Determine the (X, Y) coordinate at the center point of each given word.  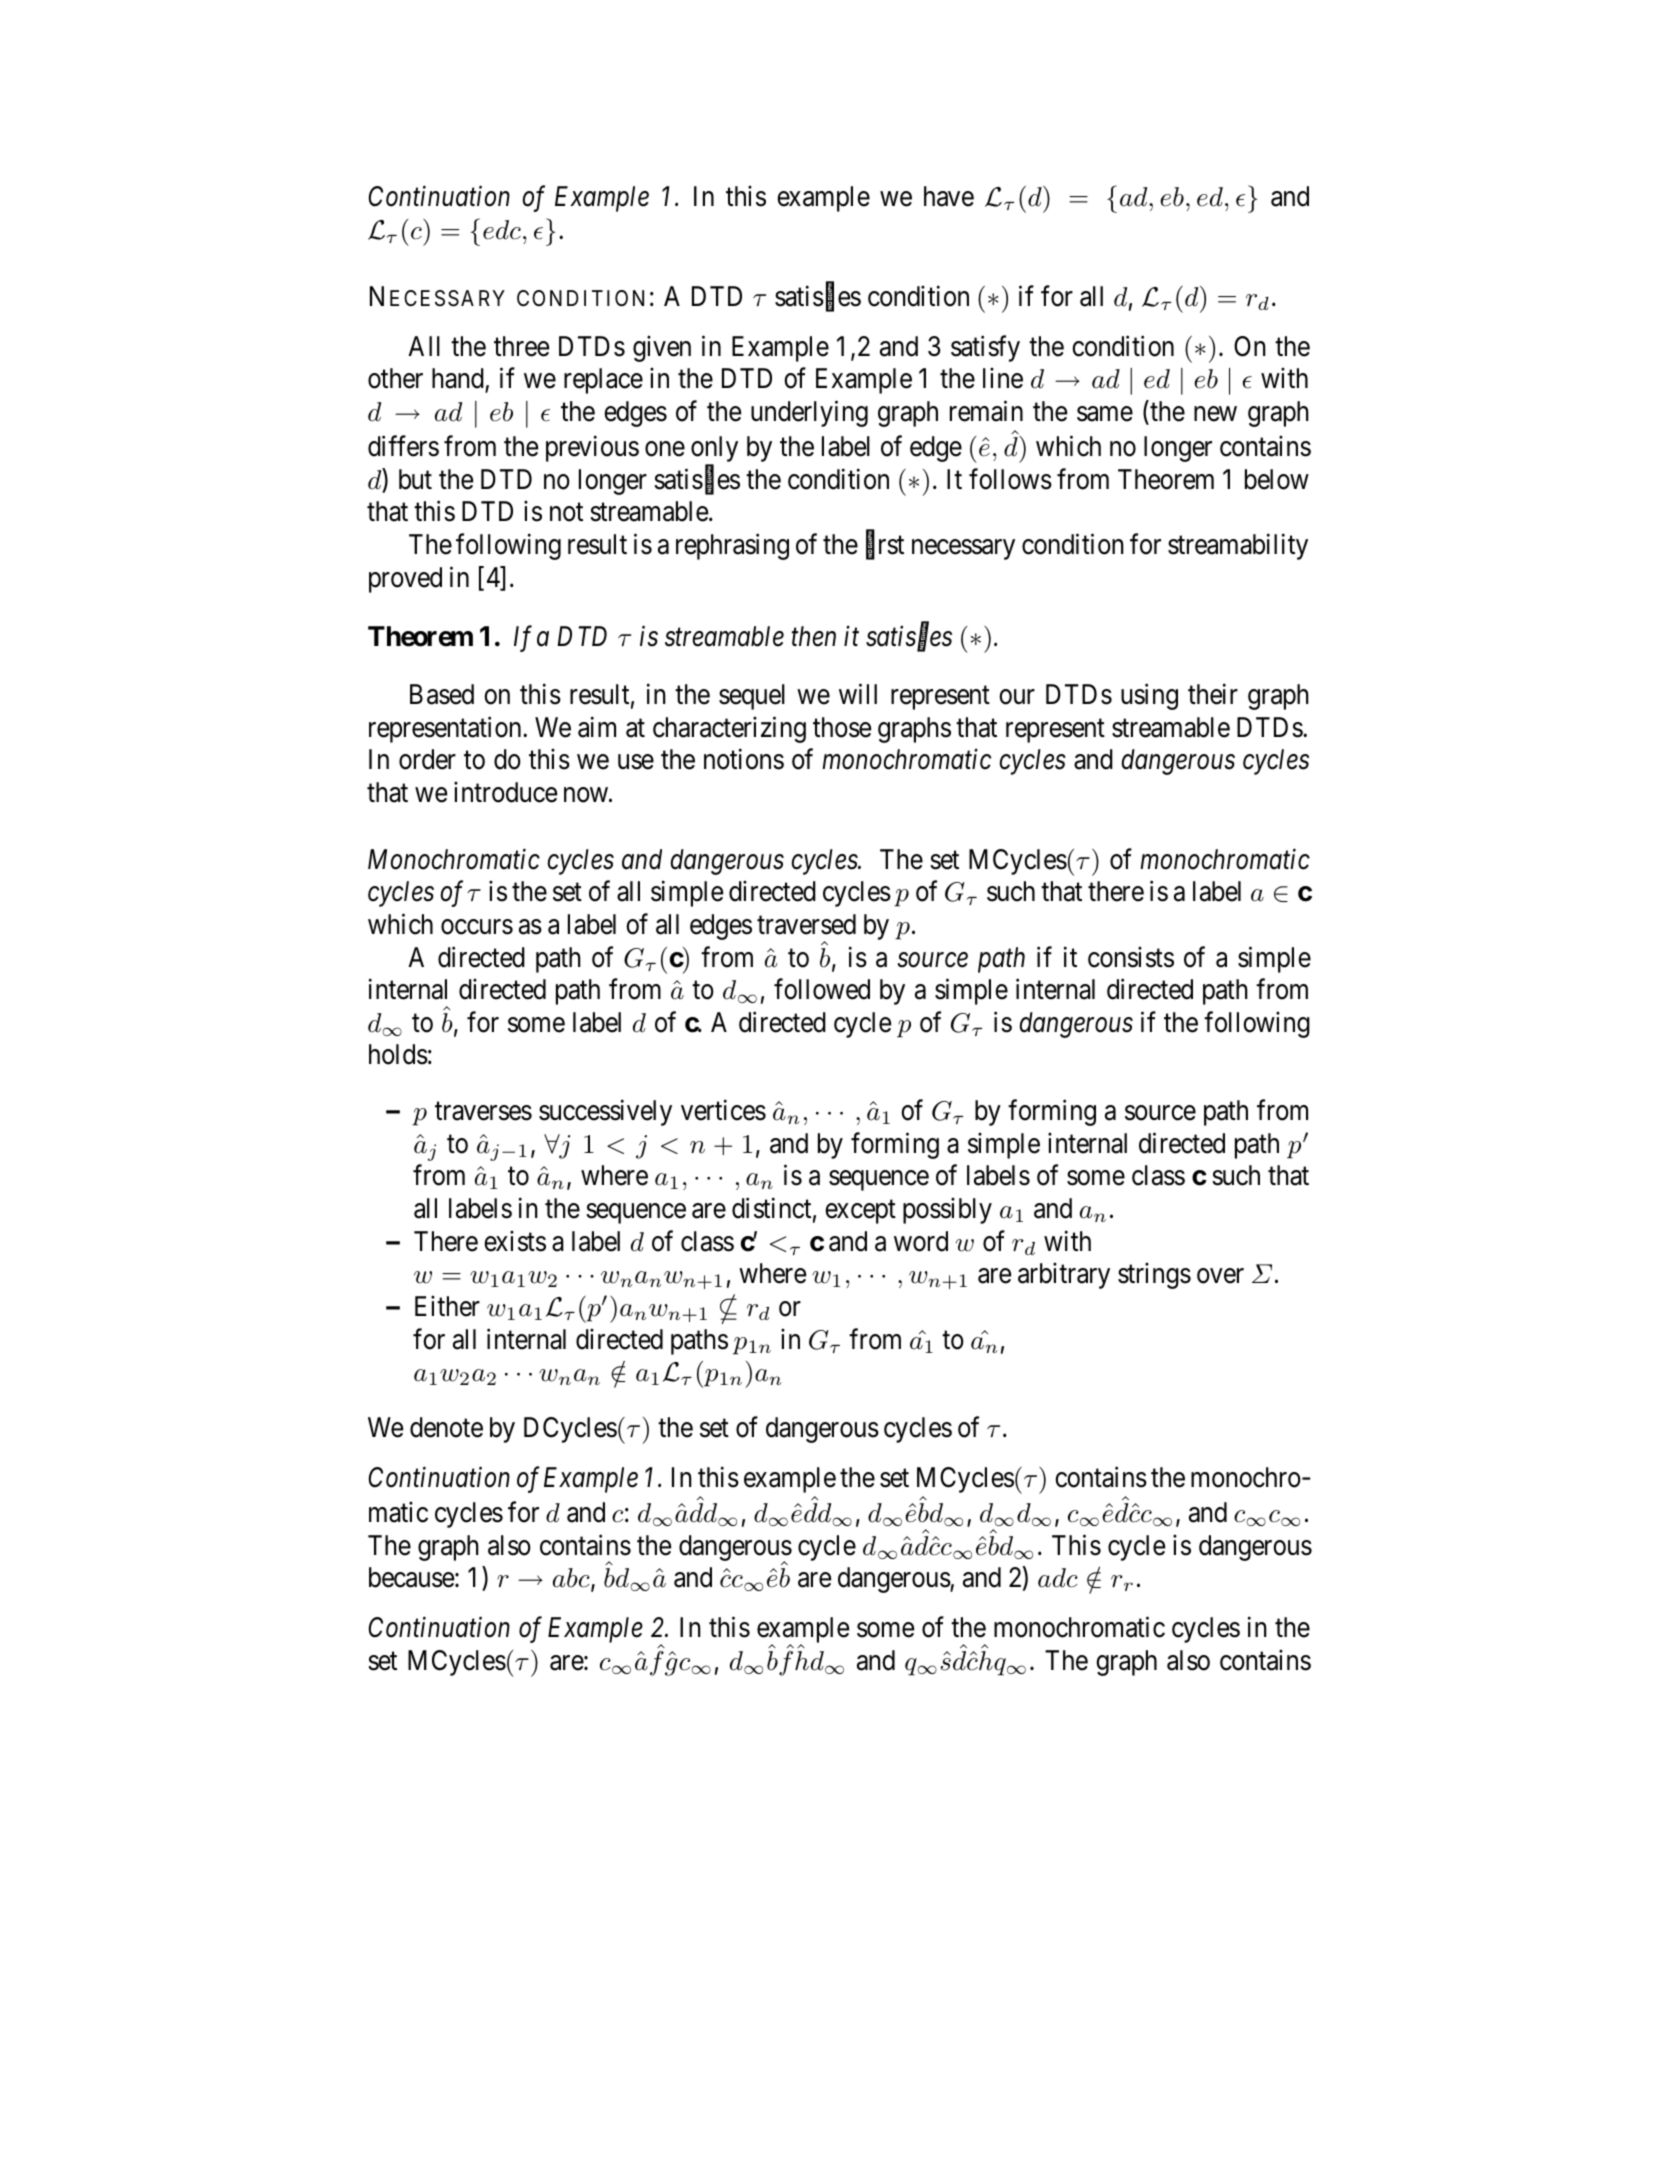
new (1215, 414)
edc (502, 230)
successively (605, 1113)
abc (572, 1579)
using (1149, 697)
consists (1131, 957)
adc (1058, 1578)
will (858, 694)
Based (442, 694)
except (860, 1212)
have (949, 196)
